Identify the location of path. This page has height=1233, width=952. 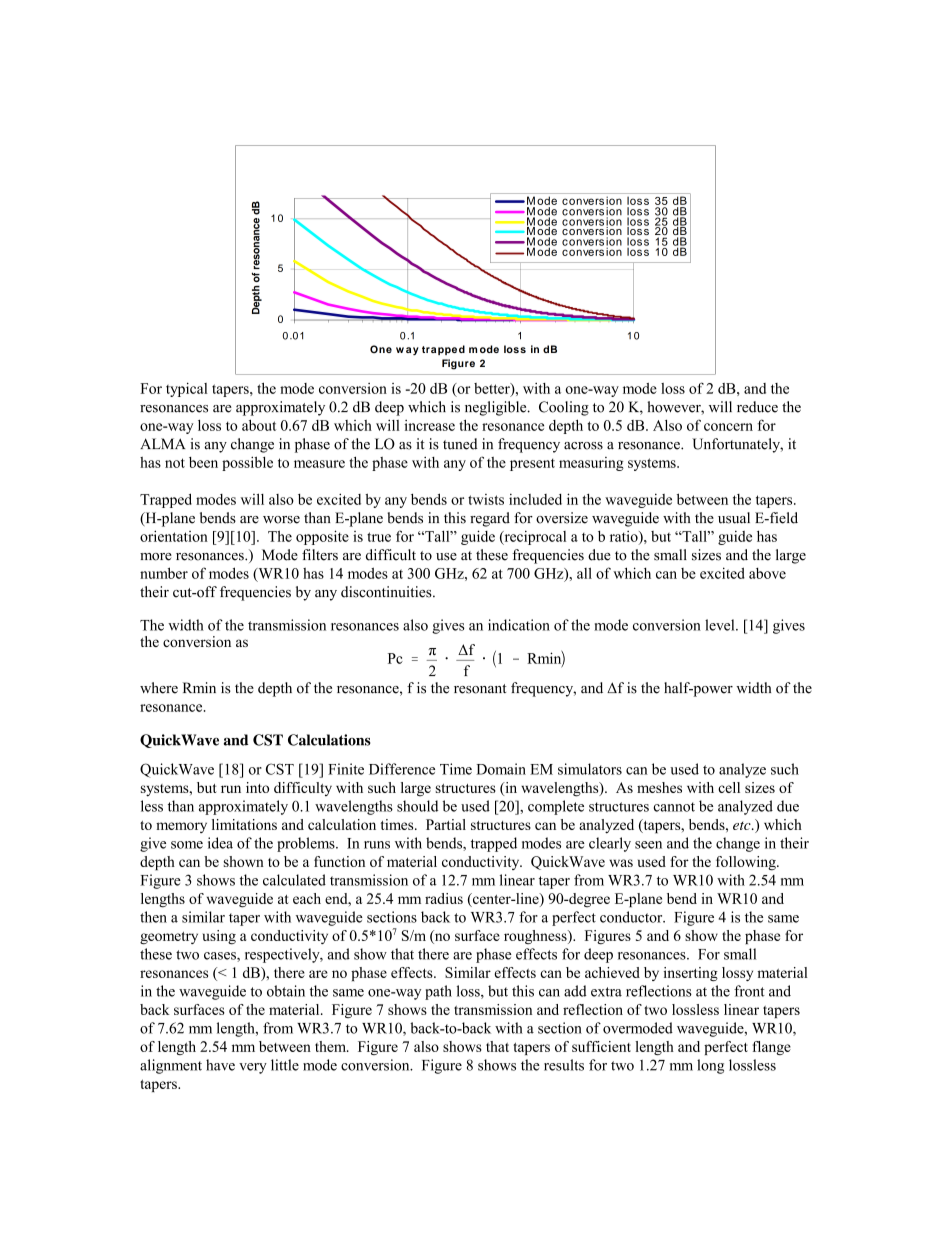
(438, 992).
